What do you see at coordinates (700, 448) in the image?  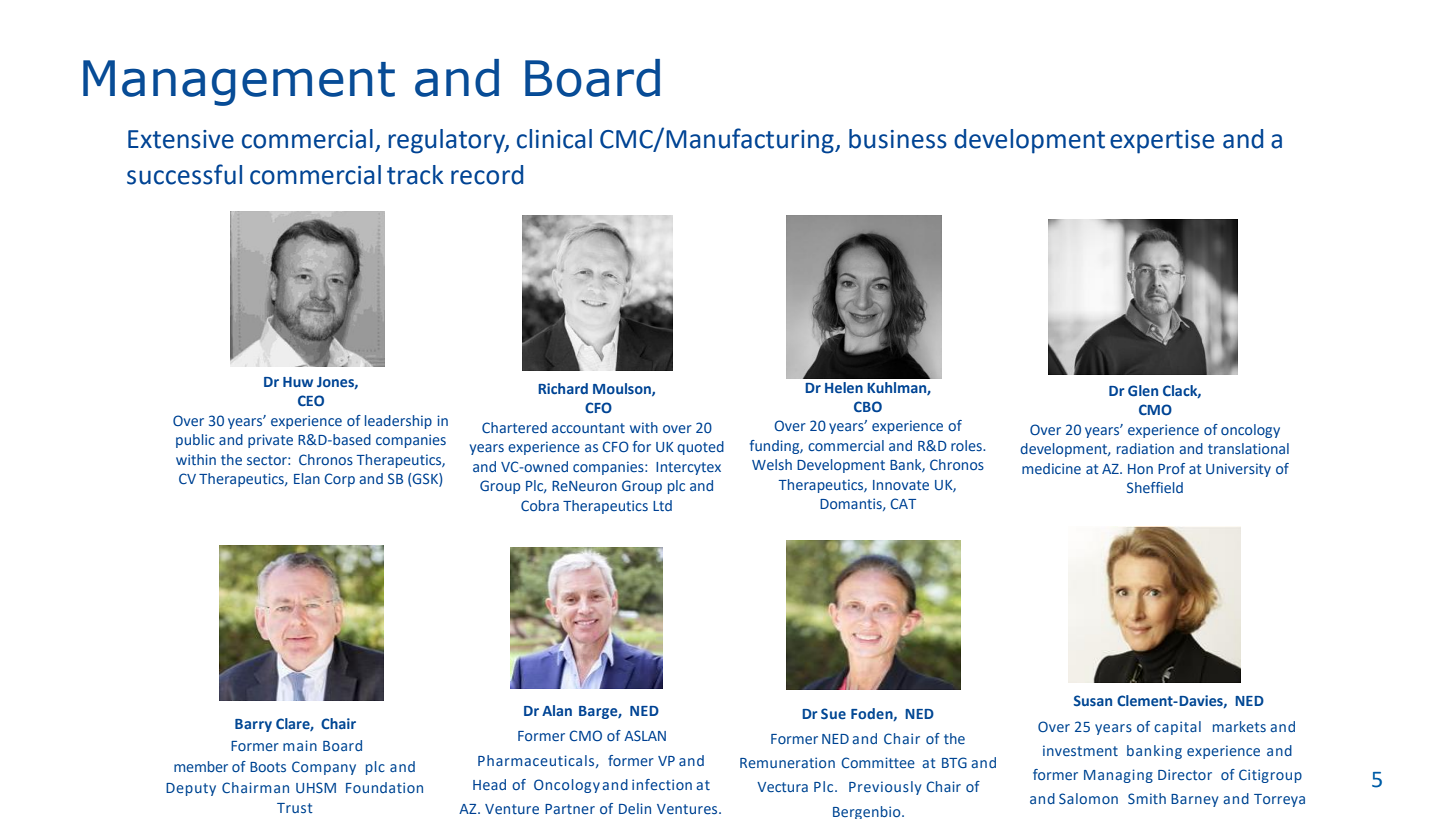 I see `quoted` at bounding box center [700, 448].
